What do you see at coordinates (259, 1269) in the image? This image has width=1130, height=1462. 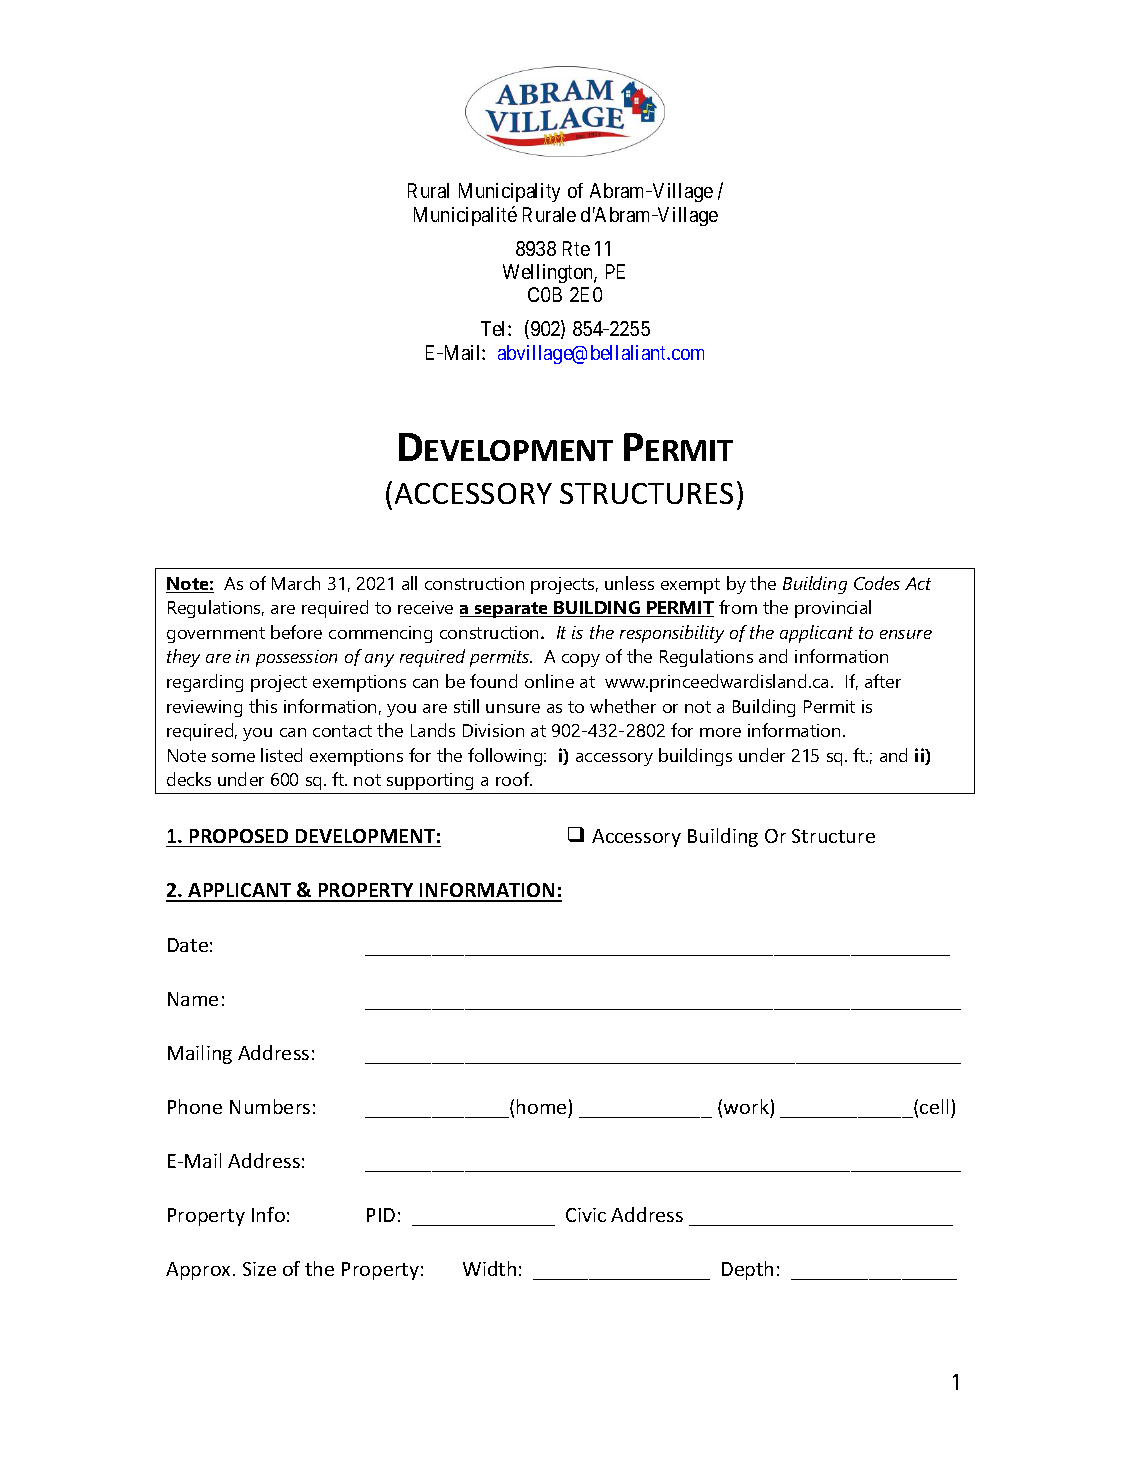 I see `Size` at bounding box center [259, 1269].
